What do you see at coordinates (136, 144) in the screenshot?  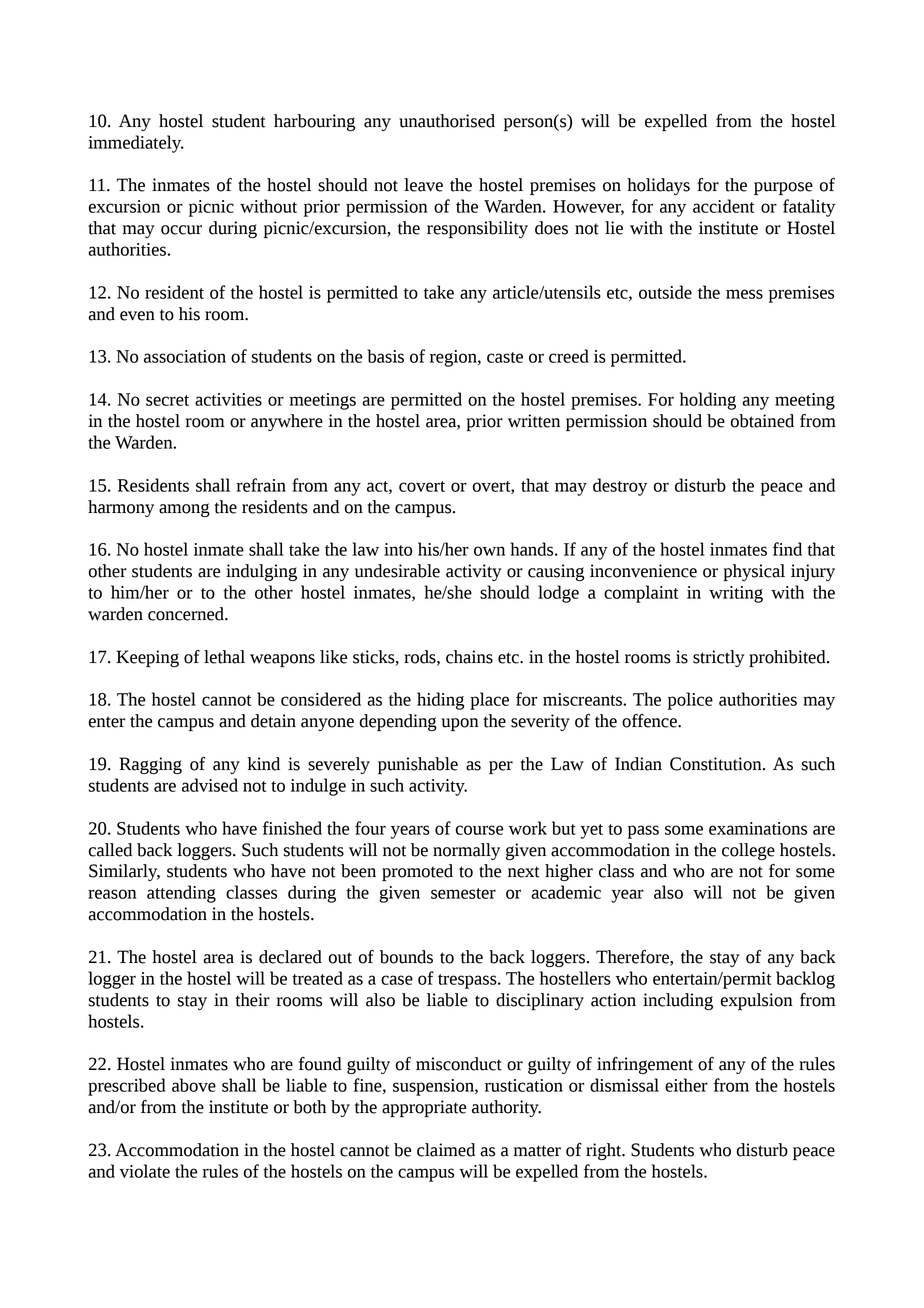 I see `immediately` at bounding box center [136, 144].
